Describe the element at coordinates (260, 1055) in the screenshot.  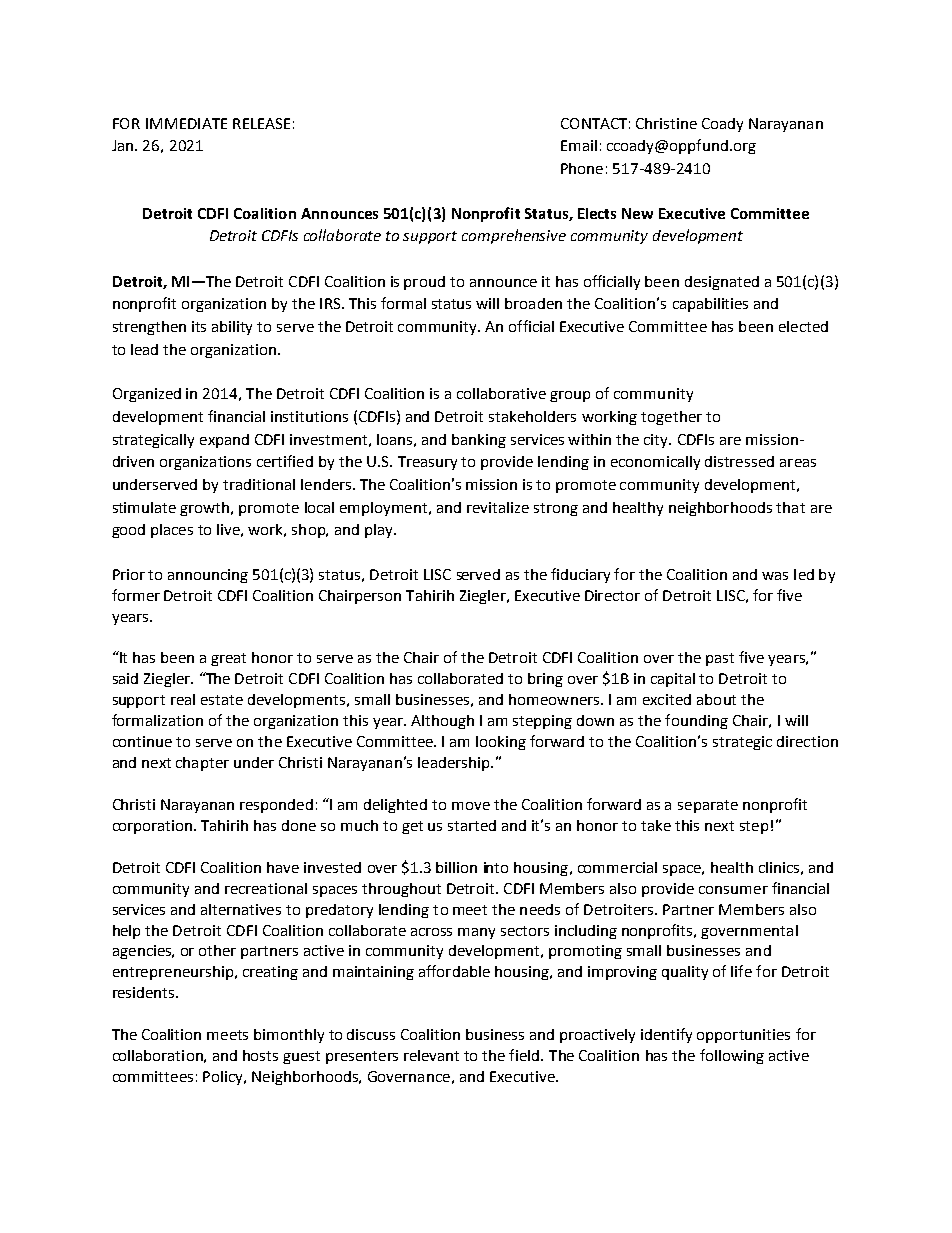
I see `hosts` at that location.
